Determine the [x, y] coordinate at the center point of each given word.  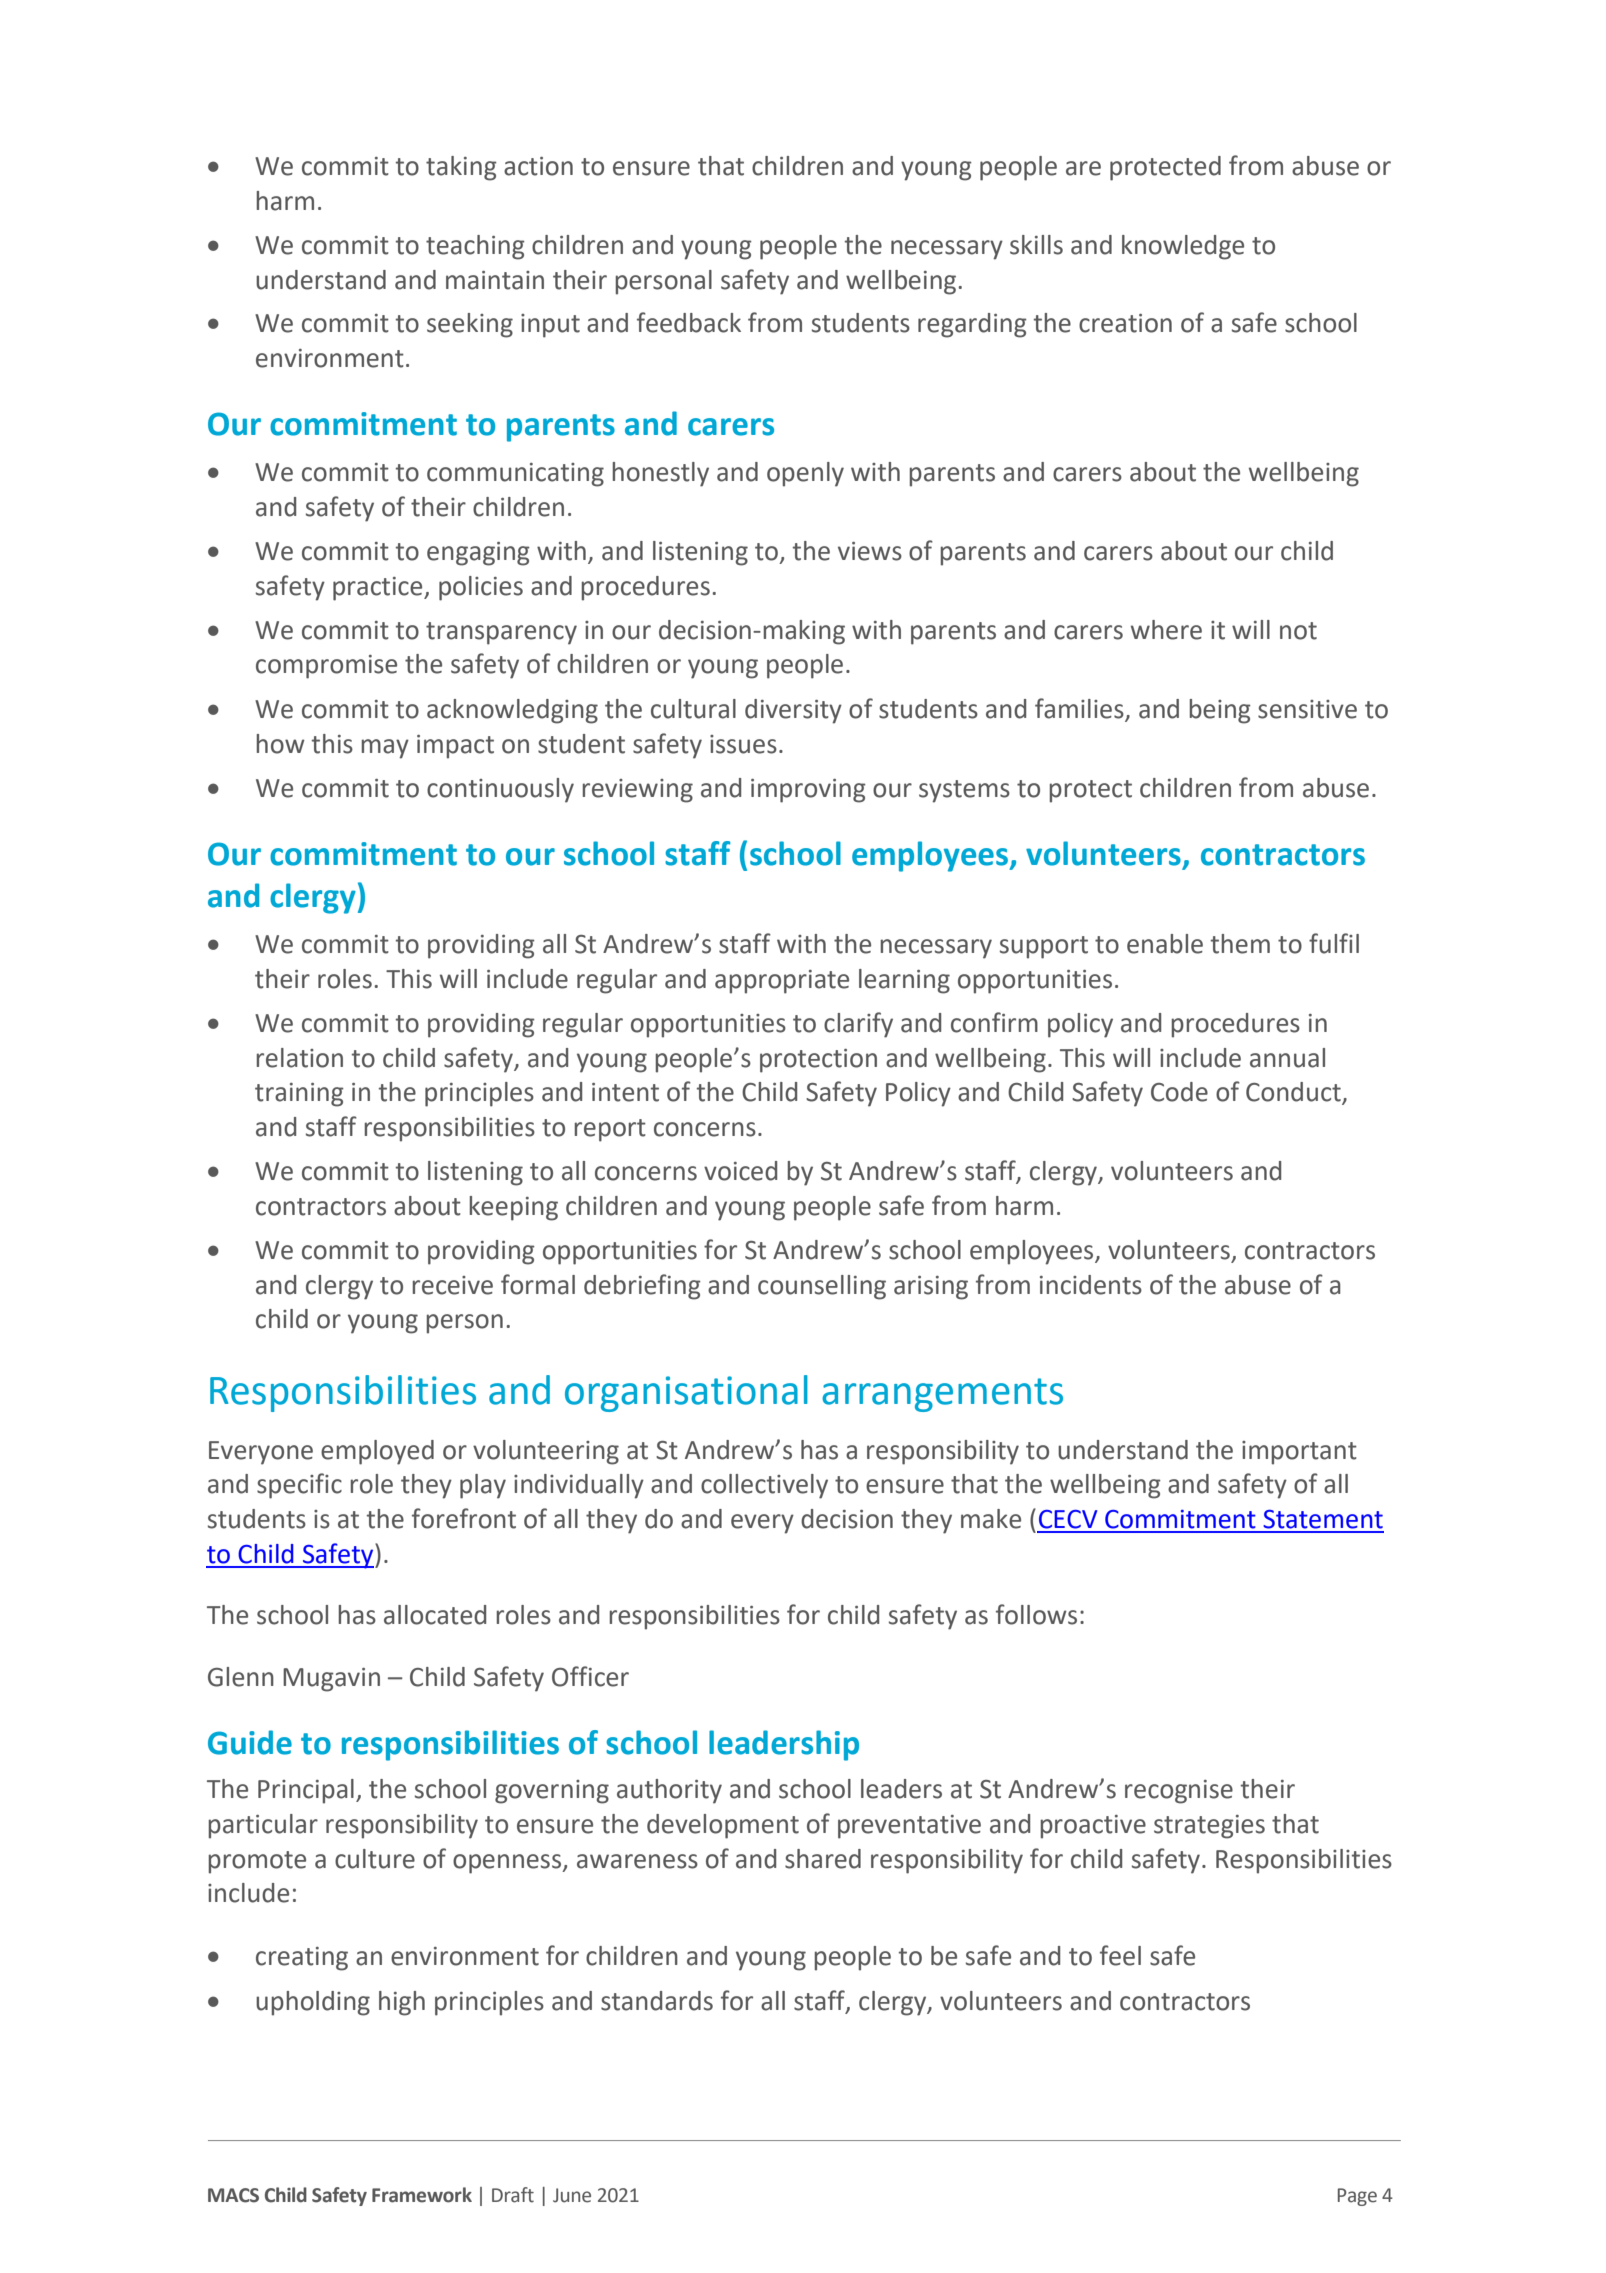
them [1240, 944]
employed [377, 1452]
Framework [422, 2195]
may [385, 749]
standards [657, 2001]
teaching [475, 247]
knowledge [1183, 247]
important [1299, 1453]
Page [1357, 2197]
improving [808, 791]
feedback [689, 322]
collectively [764, 1486]
